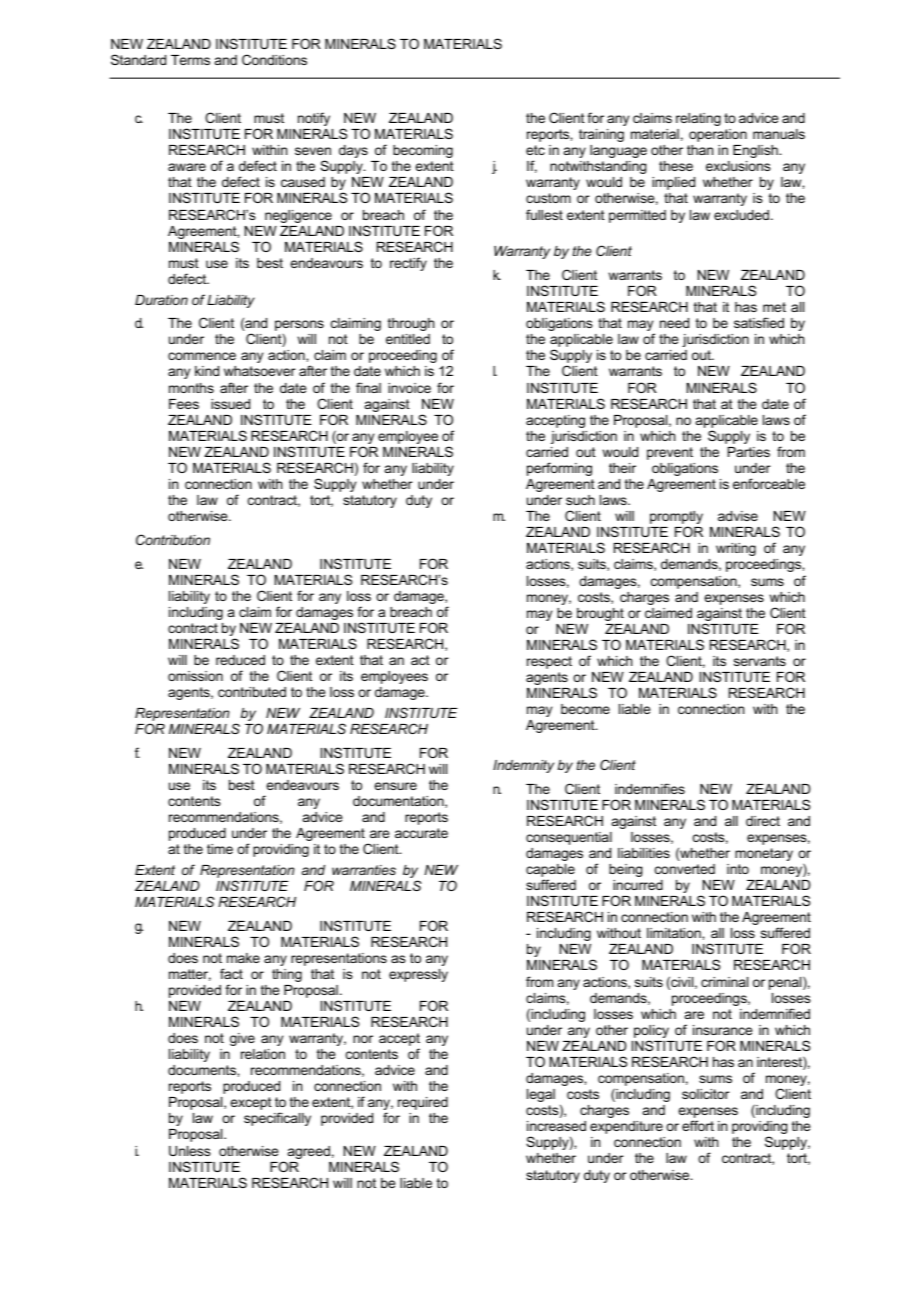 The width and height of the image is (924, 1308). I want to click on becoming, so click(423, 151).
